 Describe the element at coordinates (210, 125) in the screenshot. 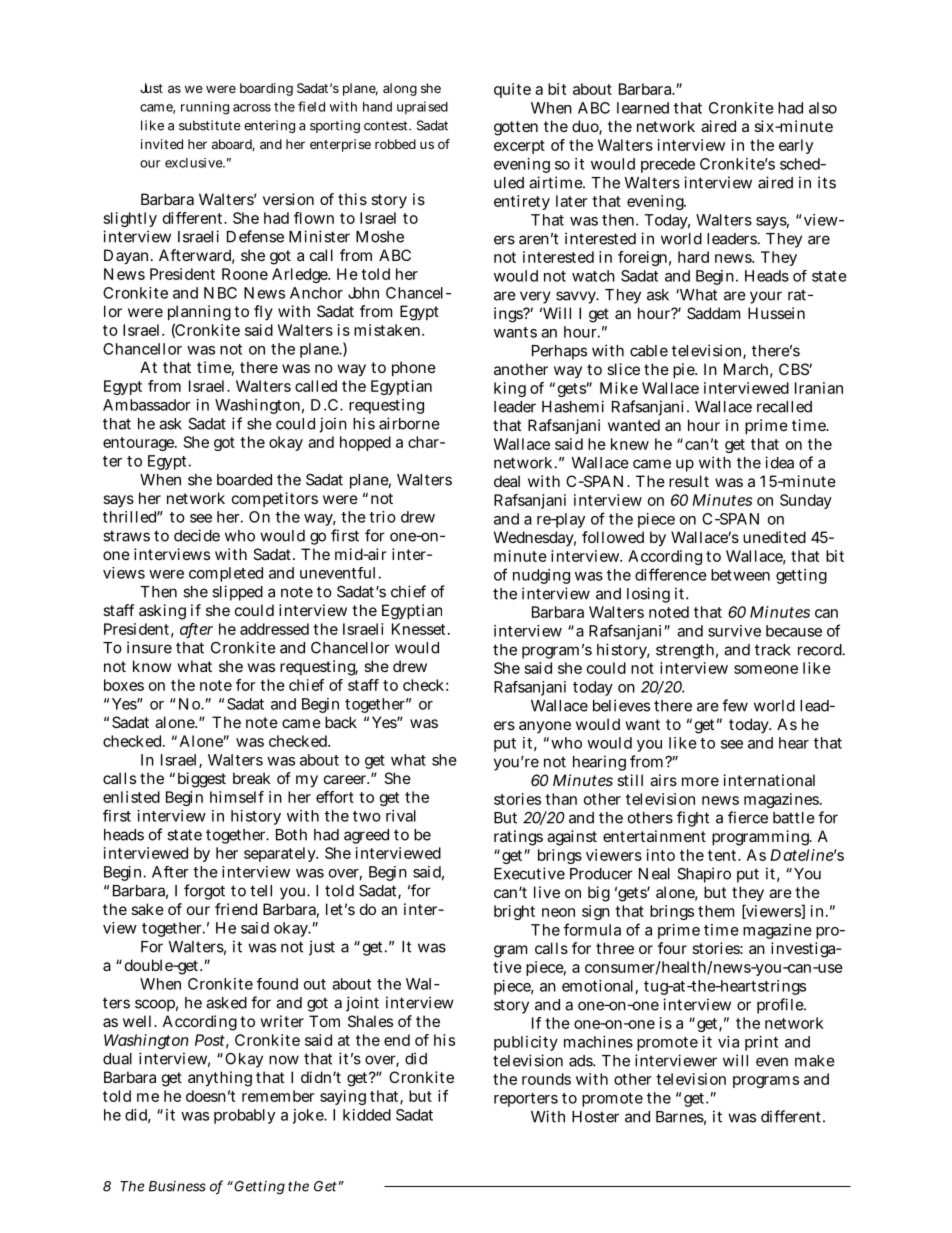

I see `substitute` at that location.
